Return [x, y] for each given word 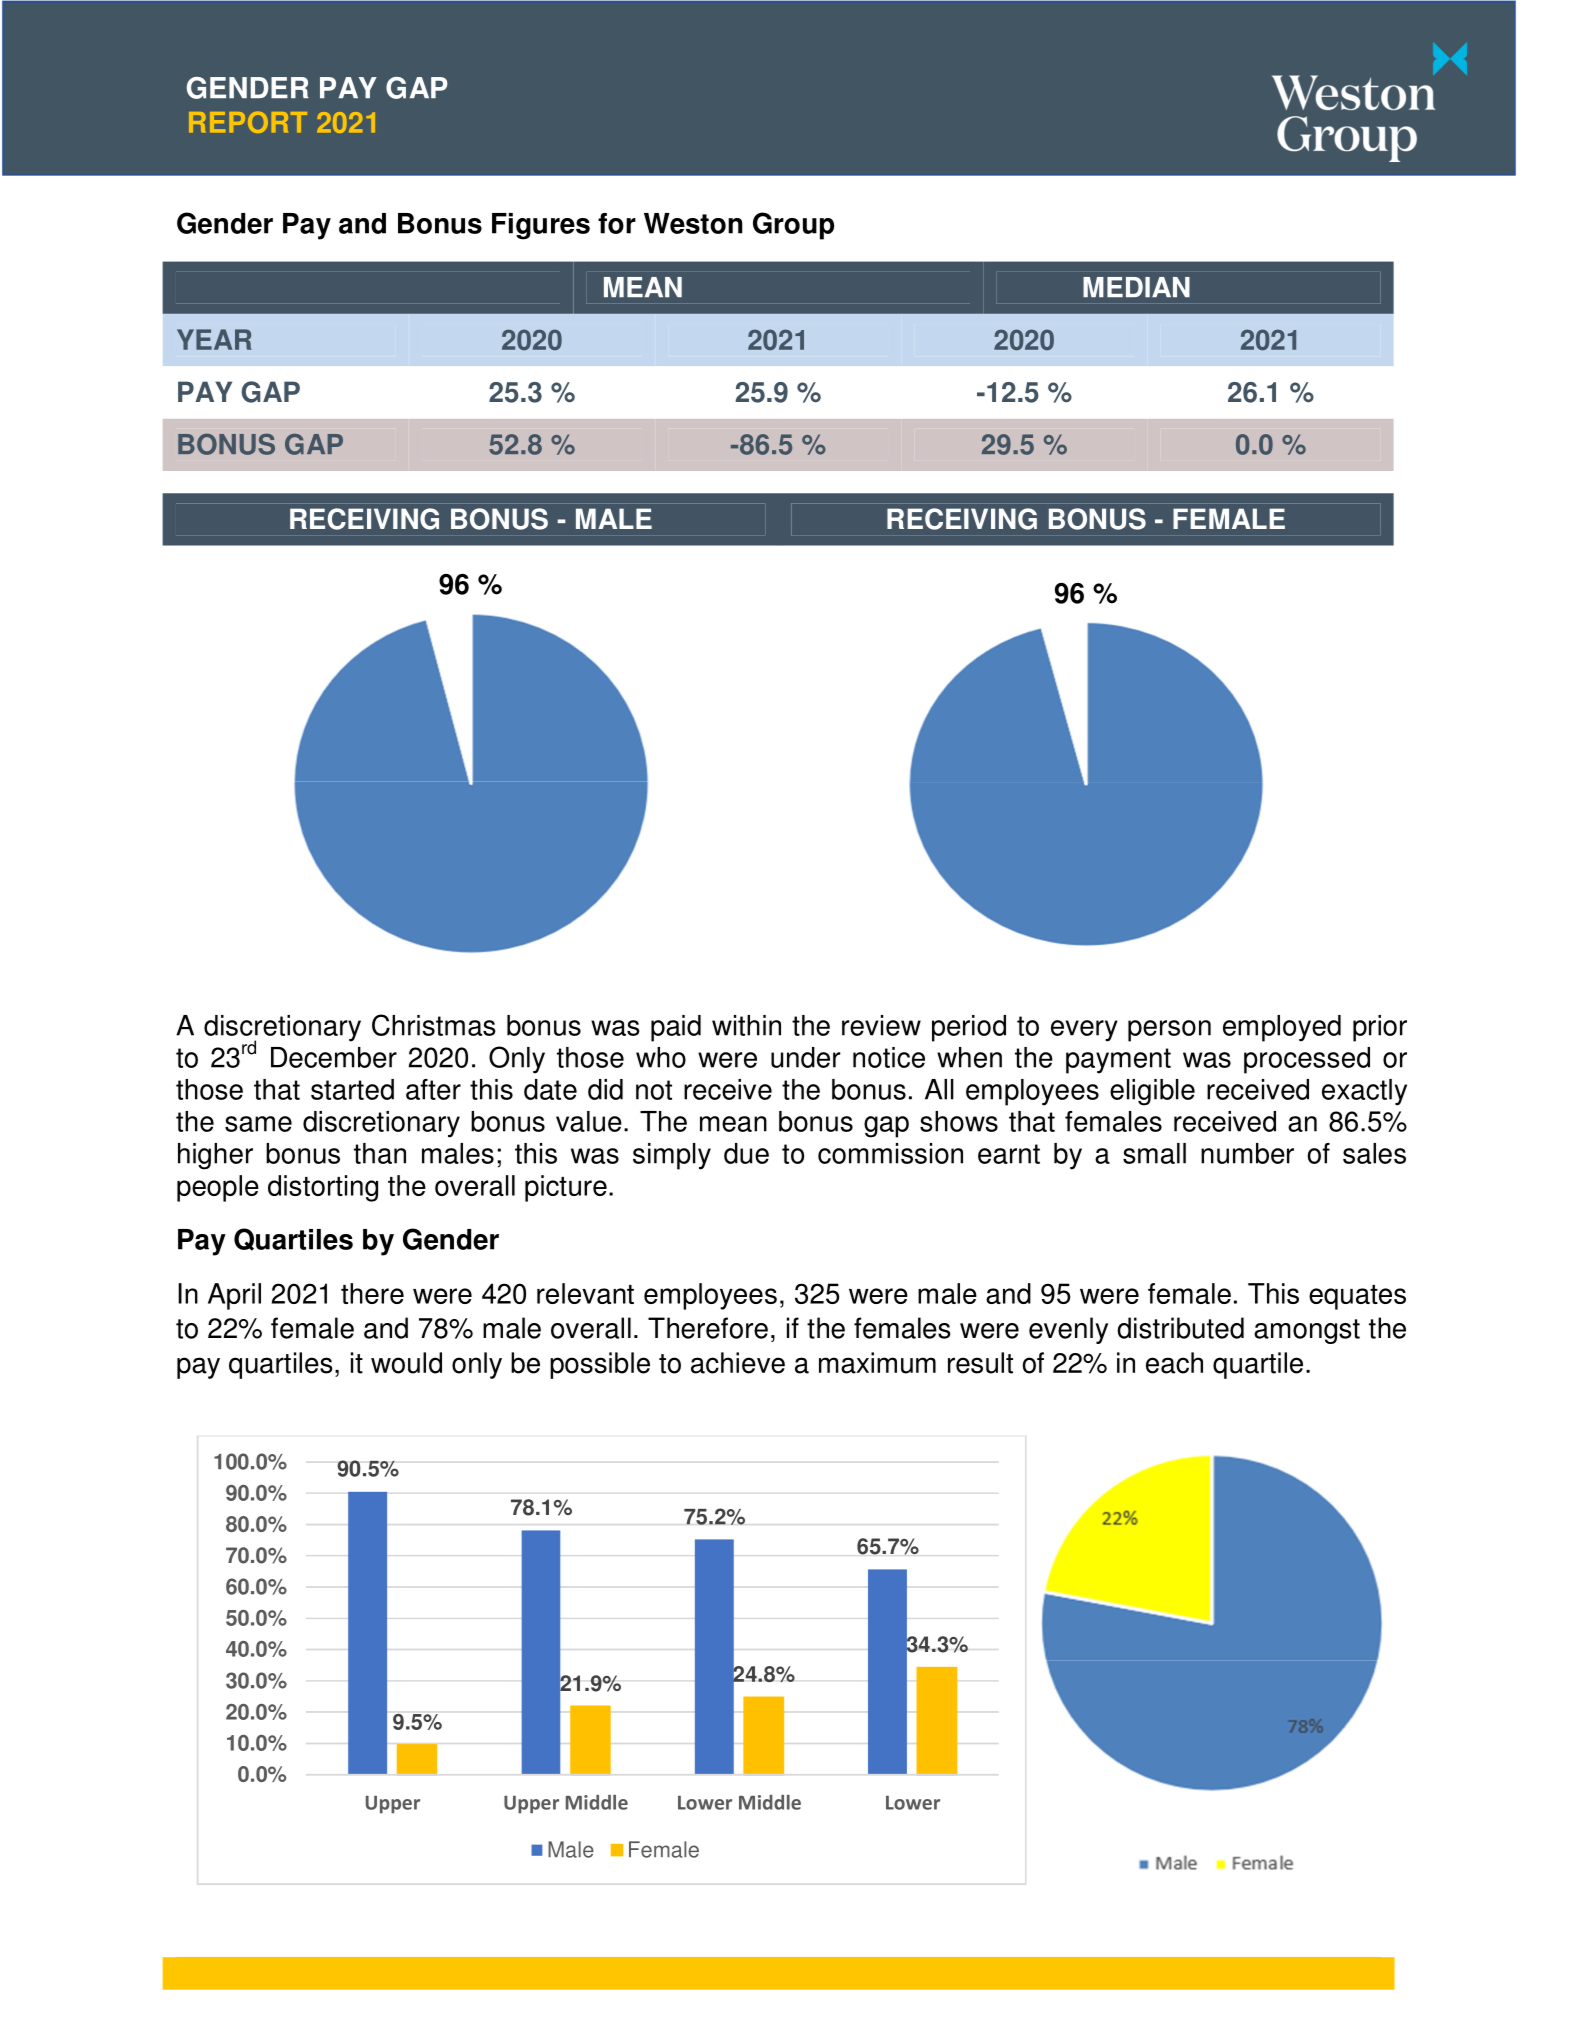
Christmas [434, 1025]
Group [793, 226]
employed [1282, 1028]
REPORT [248, 122]
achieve [738, 1363]
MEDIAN [1136, 287]
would [406, 1363]
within [746, 1025]
